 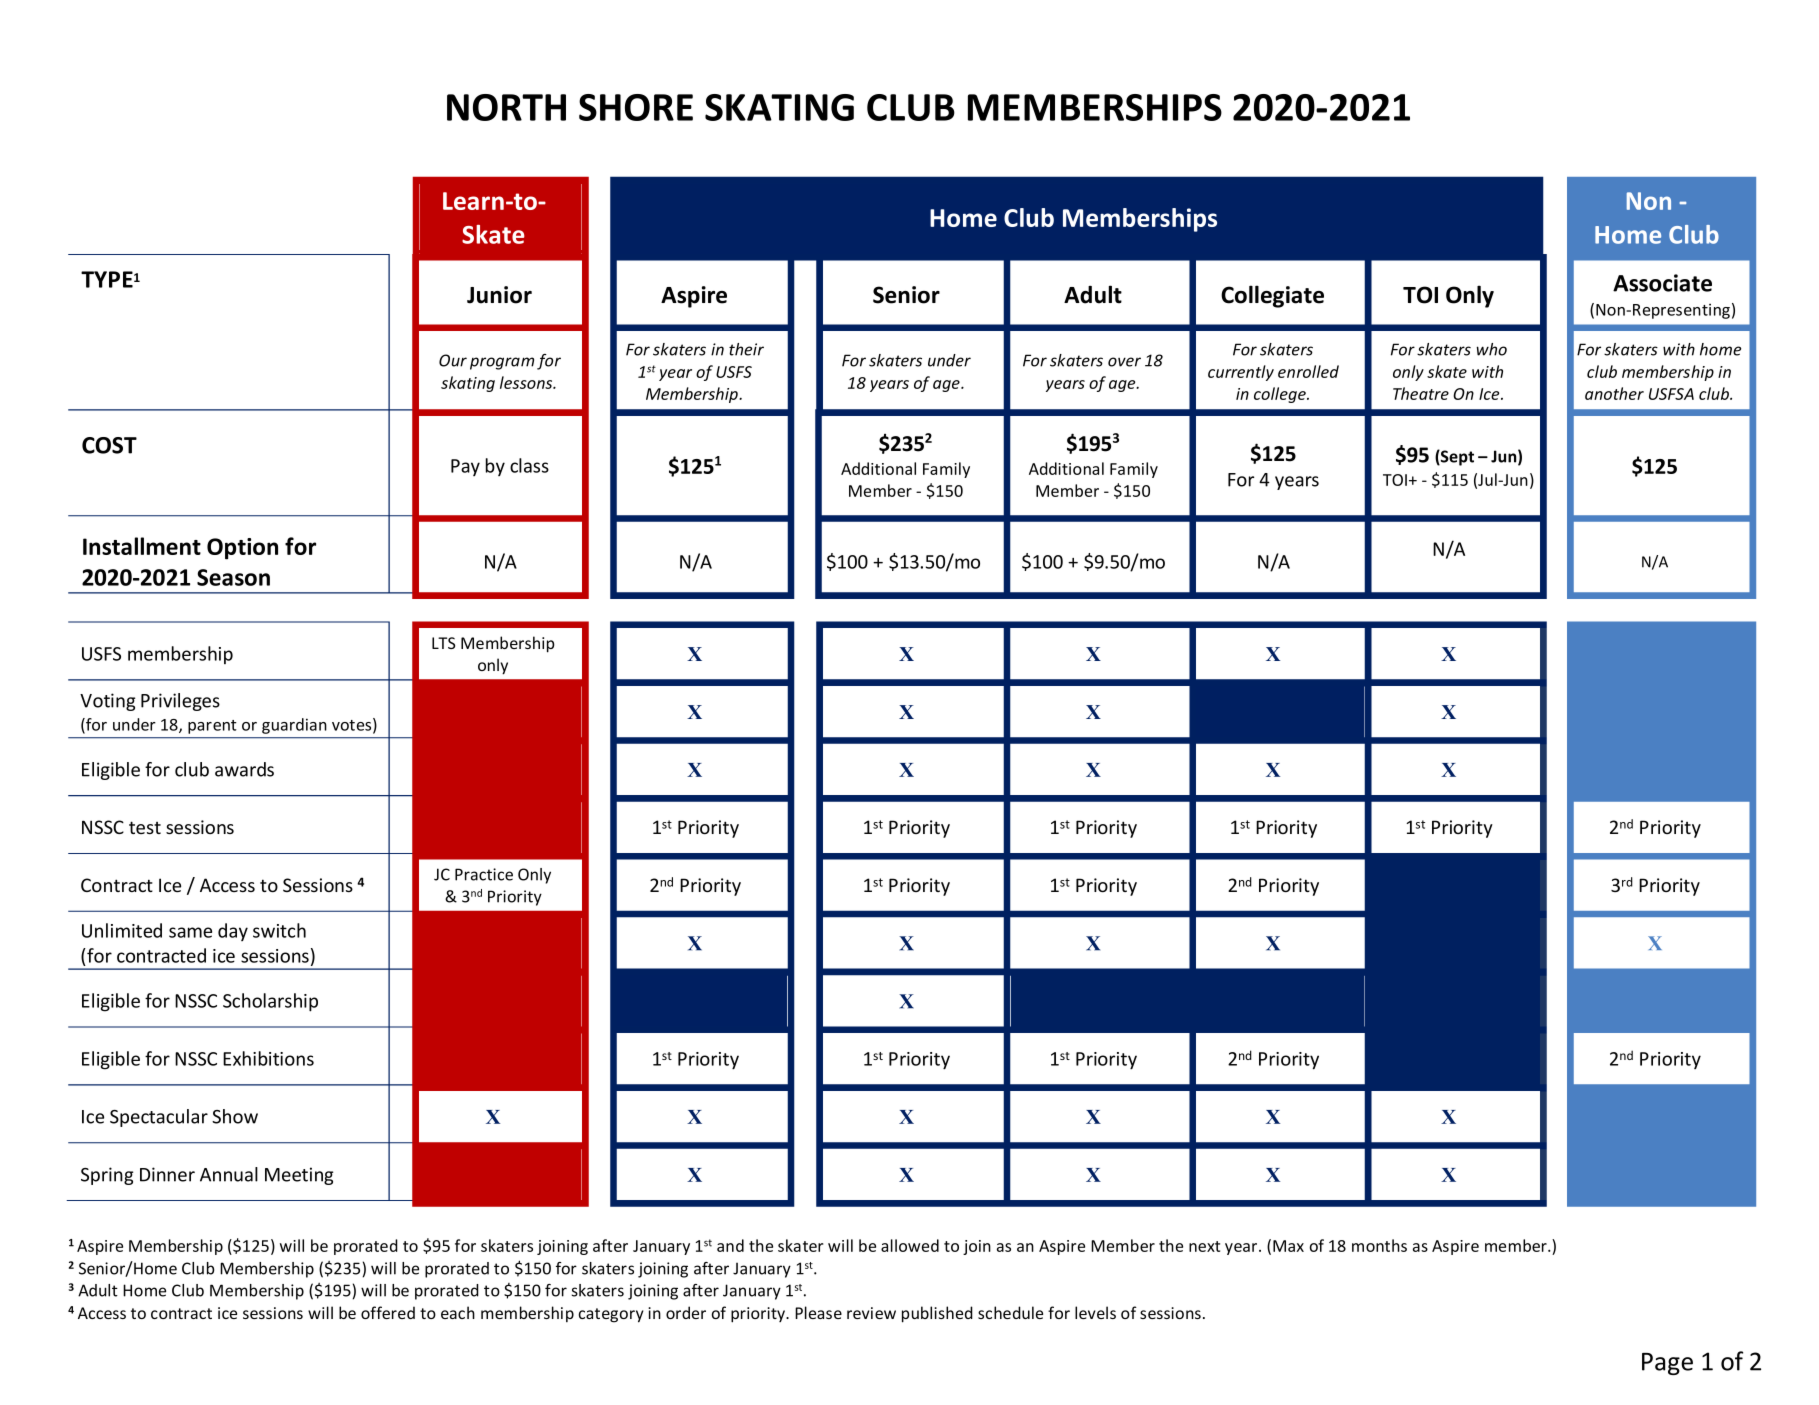 I want to click on offered, so click(x=388, y=1312).
